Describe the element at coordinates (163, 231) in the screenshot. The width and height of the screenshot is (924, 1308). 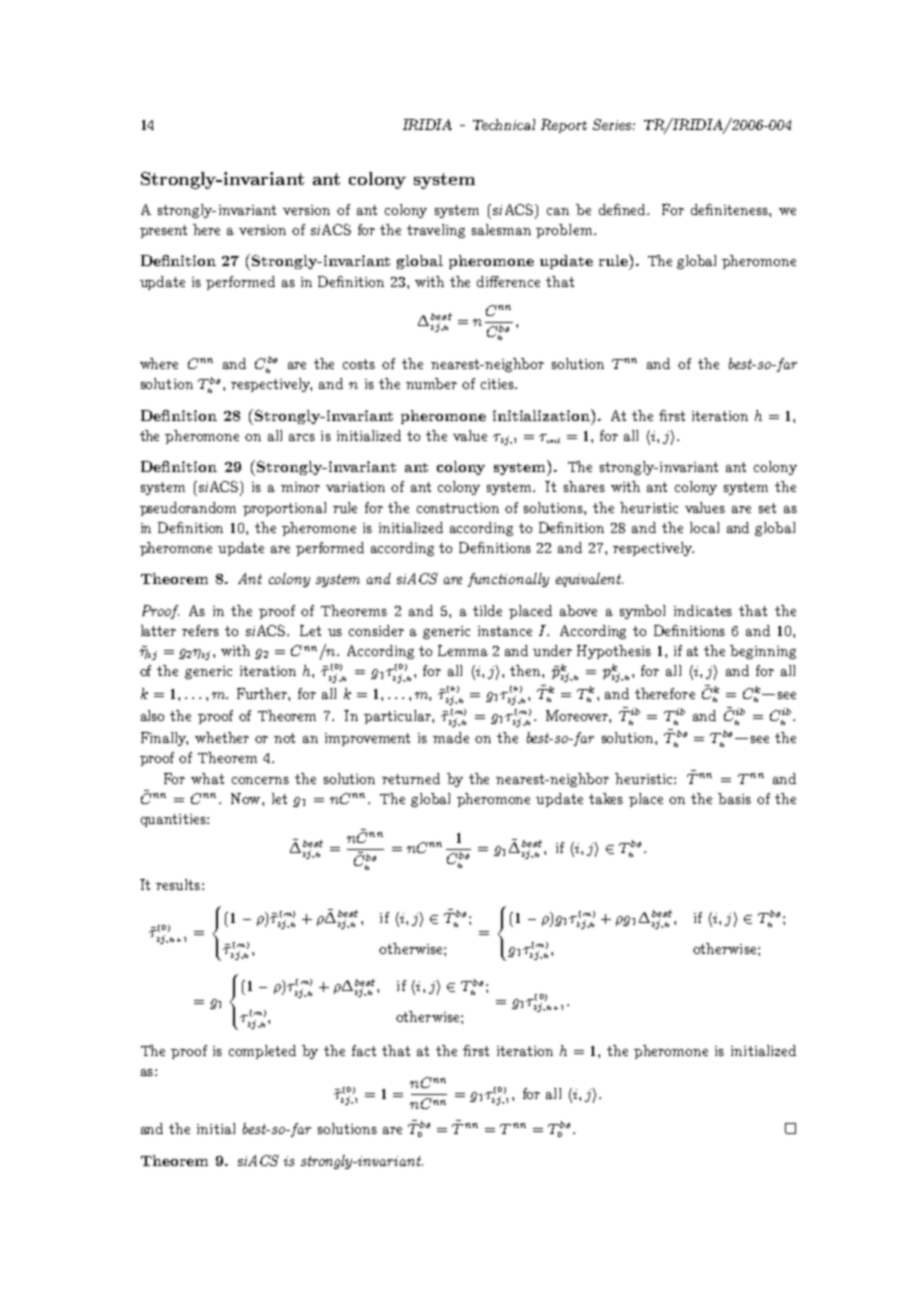
I see `present` at that location.
